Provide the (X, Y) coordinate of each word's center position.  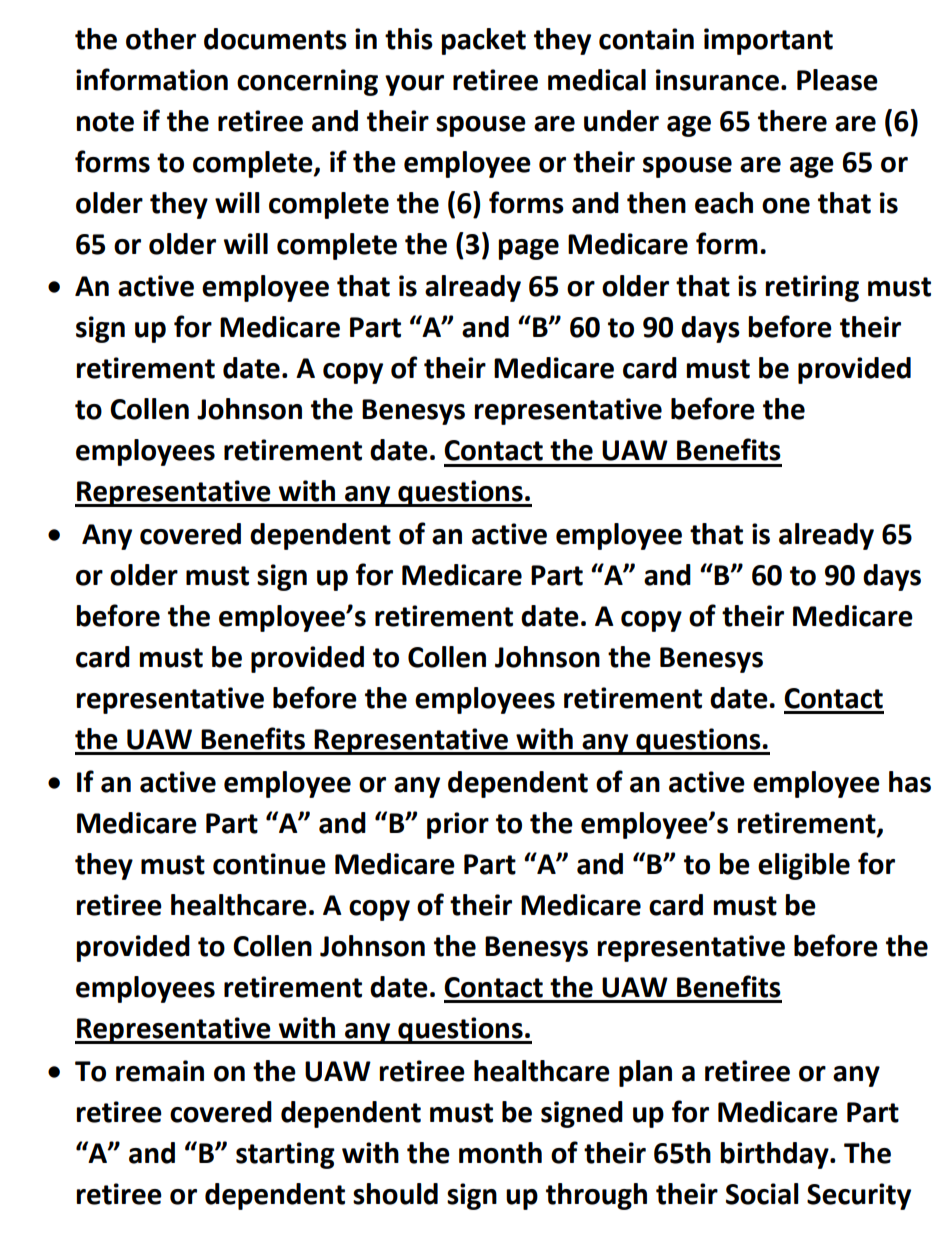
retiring (812, 288)
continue (269, 864)
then (656, 203)
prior (458, 825)
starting (285, 1155)
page (528, 249)
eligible (804, 866)
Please (837, 80)
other (161, 39)
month (500, 1153)
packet (483, 41)
